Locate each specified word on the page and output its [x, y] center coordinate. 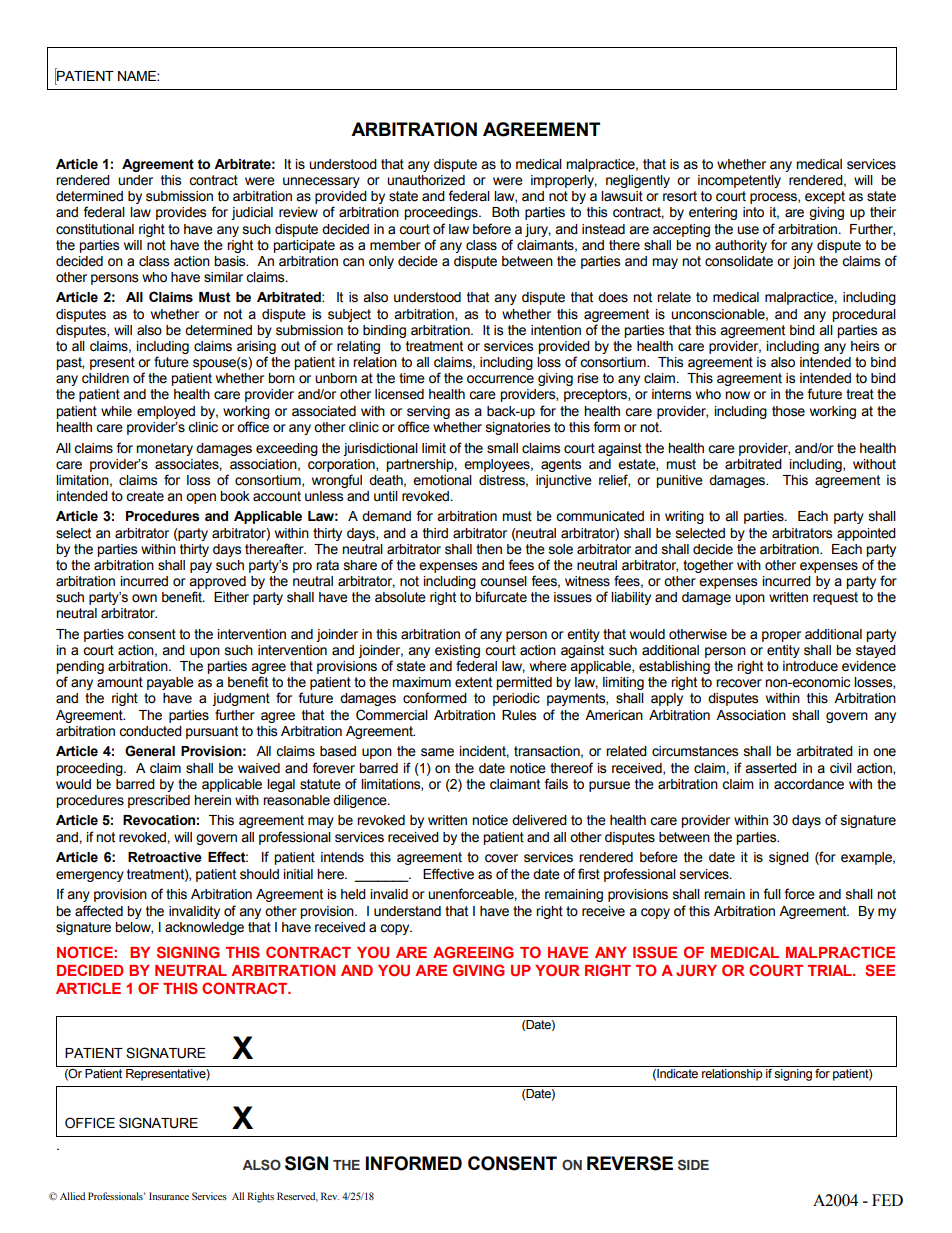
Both [505, 212]
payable [170, 683]
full [772, 893]
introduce [810, 666]
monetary [164, 449]
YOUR [557, 970]
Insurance [169, 1196]
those [788, 411]
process [774, 198]
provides [181, 213]
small [502, 448]
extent [473, 682]
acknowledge [204, 928]
